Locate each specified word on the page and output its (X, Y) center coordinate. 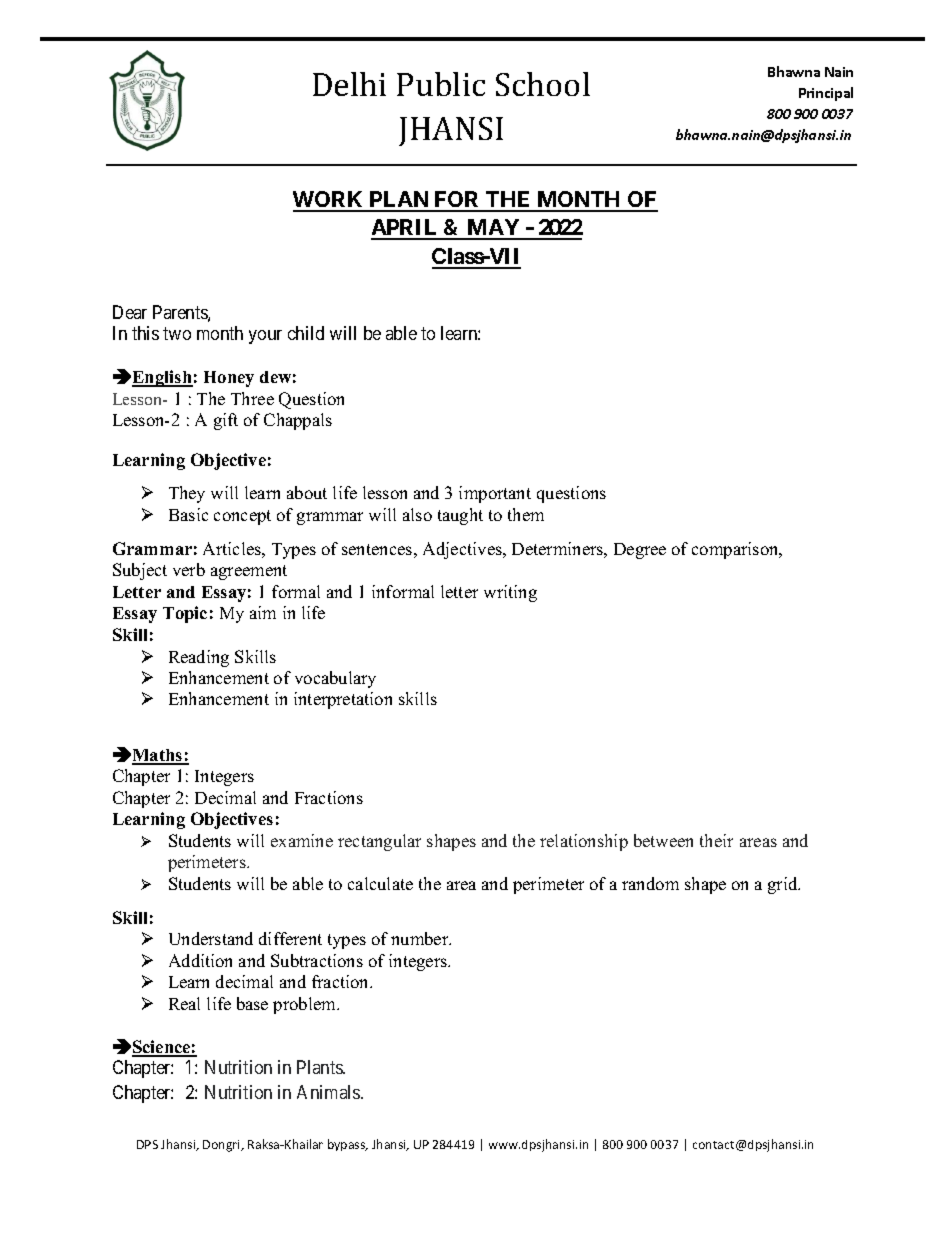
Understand (211, 938)
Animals (329, 1092)
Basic (188, 514)
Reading (199, 658)
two (177, 333)
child (306, 333)
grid (784, 885)
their (716, 840)
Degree (640, 551)
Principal (826, 94)
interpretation (343, 700)
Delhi (349, 84)
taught (460, 516)
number (421, 938)
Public (441, 84)
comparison (736, 550)
